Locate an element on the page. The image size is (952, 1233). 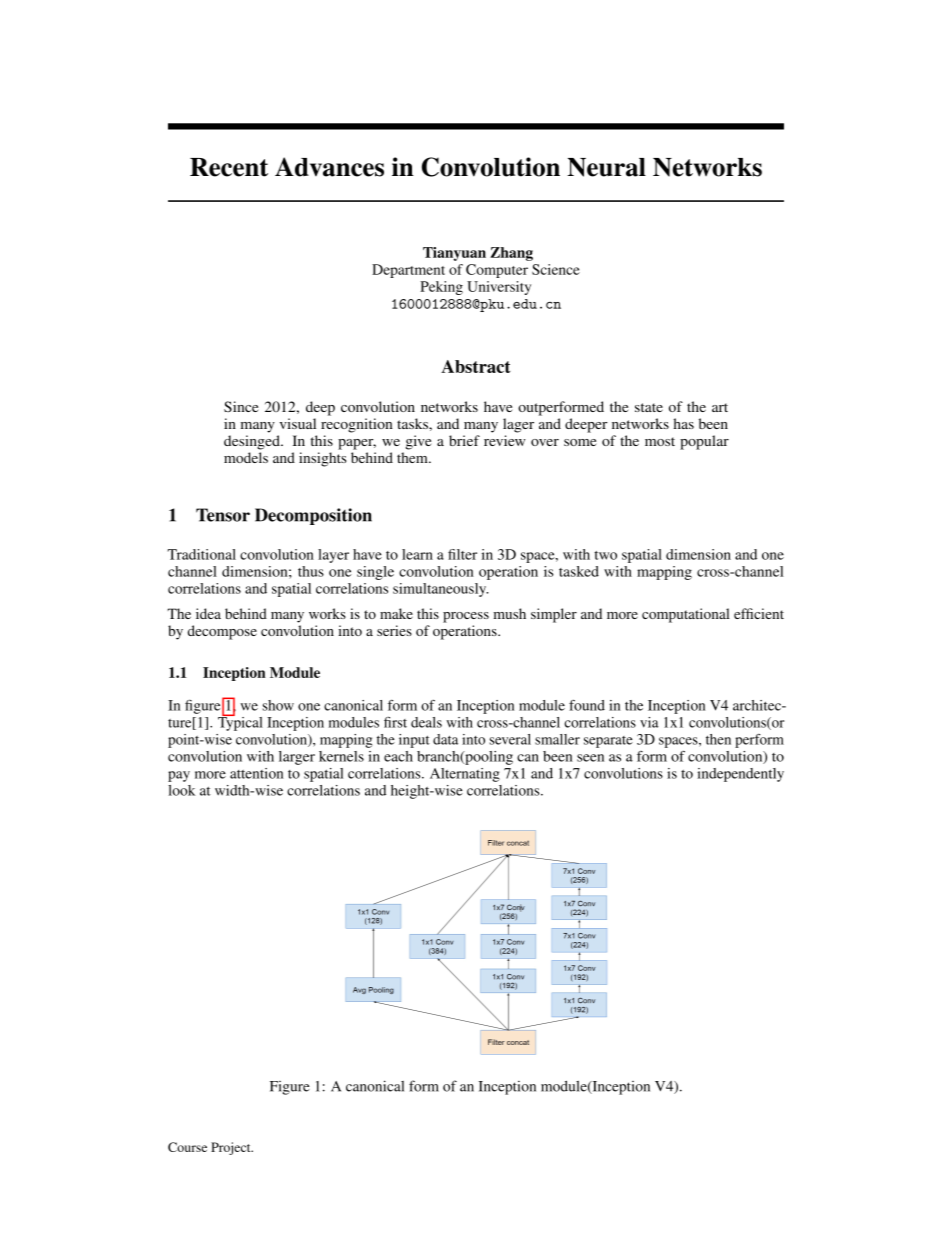
independently is located at coordinates (740, 775).
